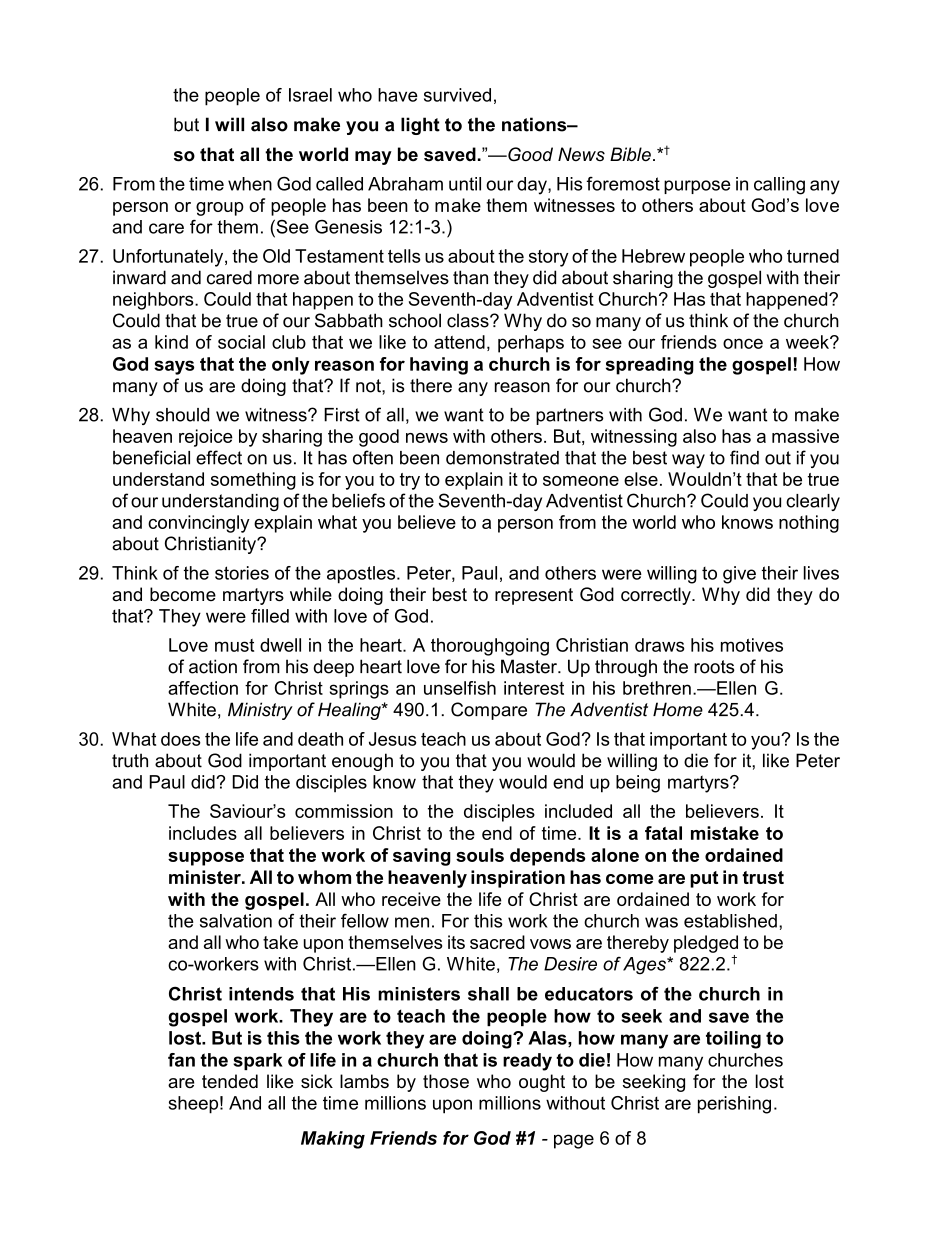  What do you see at coordinates (743, 343) in the document?
I see `once` at bounding box center [743, 343].
